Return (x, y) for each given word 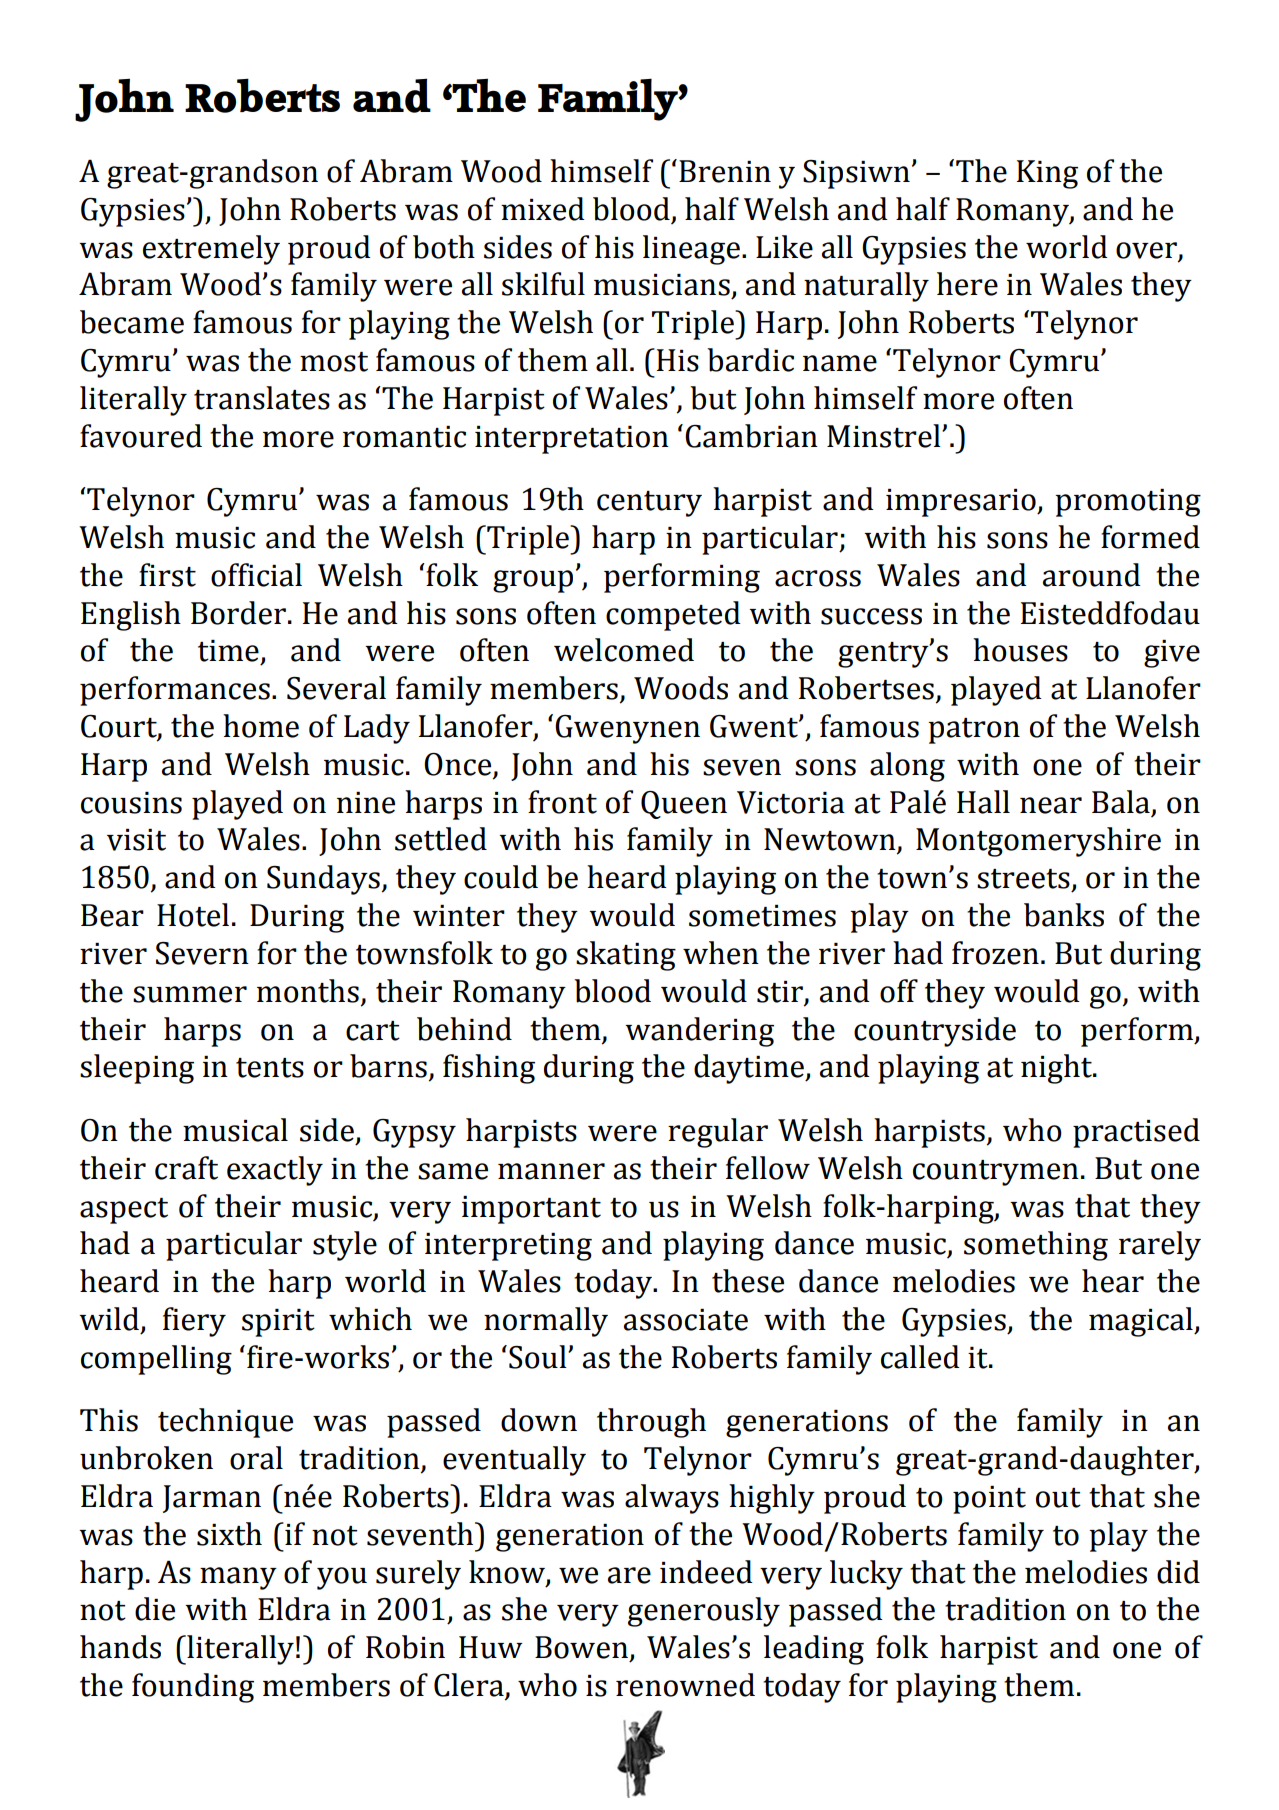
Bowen (581, 1647)
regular (718, 1133)
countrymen (996, 1173)
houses (1020, 650)
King (1047, 174)
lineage (691, 250)
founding (193, 1688)
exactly (275, 1171)
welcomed (624, 650)
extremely (211, 250)
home (261, 726)
